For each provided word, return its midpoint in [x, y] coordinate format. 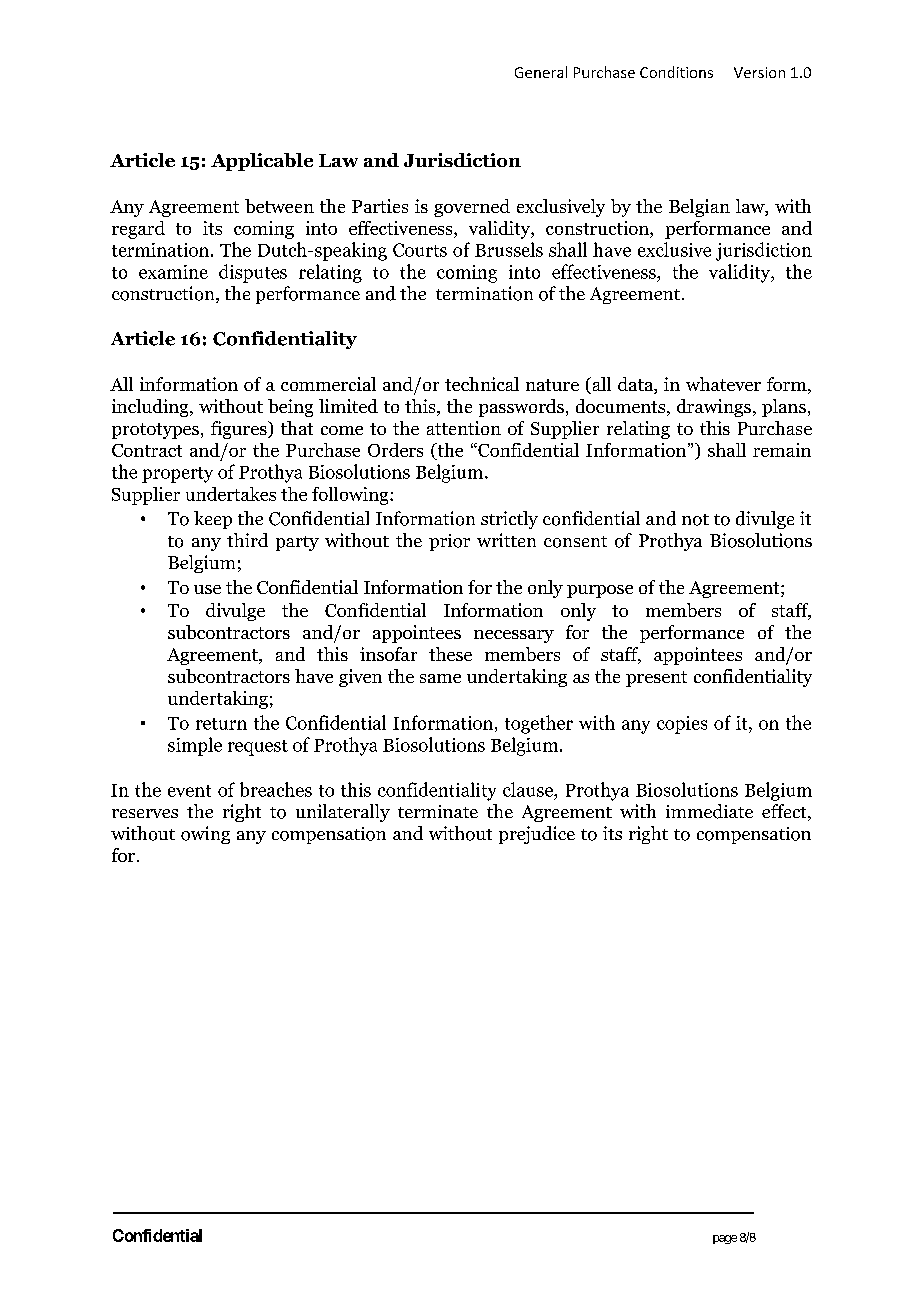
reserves [145, 813]
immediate [709, 811]
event [189, 791]
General [541, 72]
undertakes [231, 494]
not [695, 520]
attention [464, 428]
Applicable [262, 162]
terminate [438, 811]
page [725, 1239]
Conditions [676, 72]
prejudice [537, 835]
